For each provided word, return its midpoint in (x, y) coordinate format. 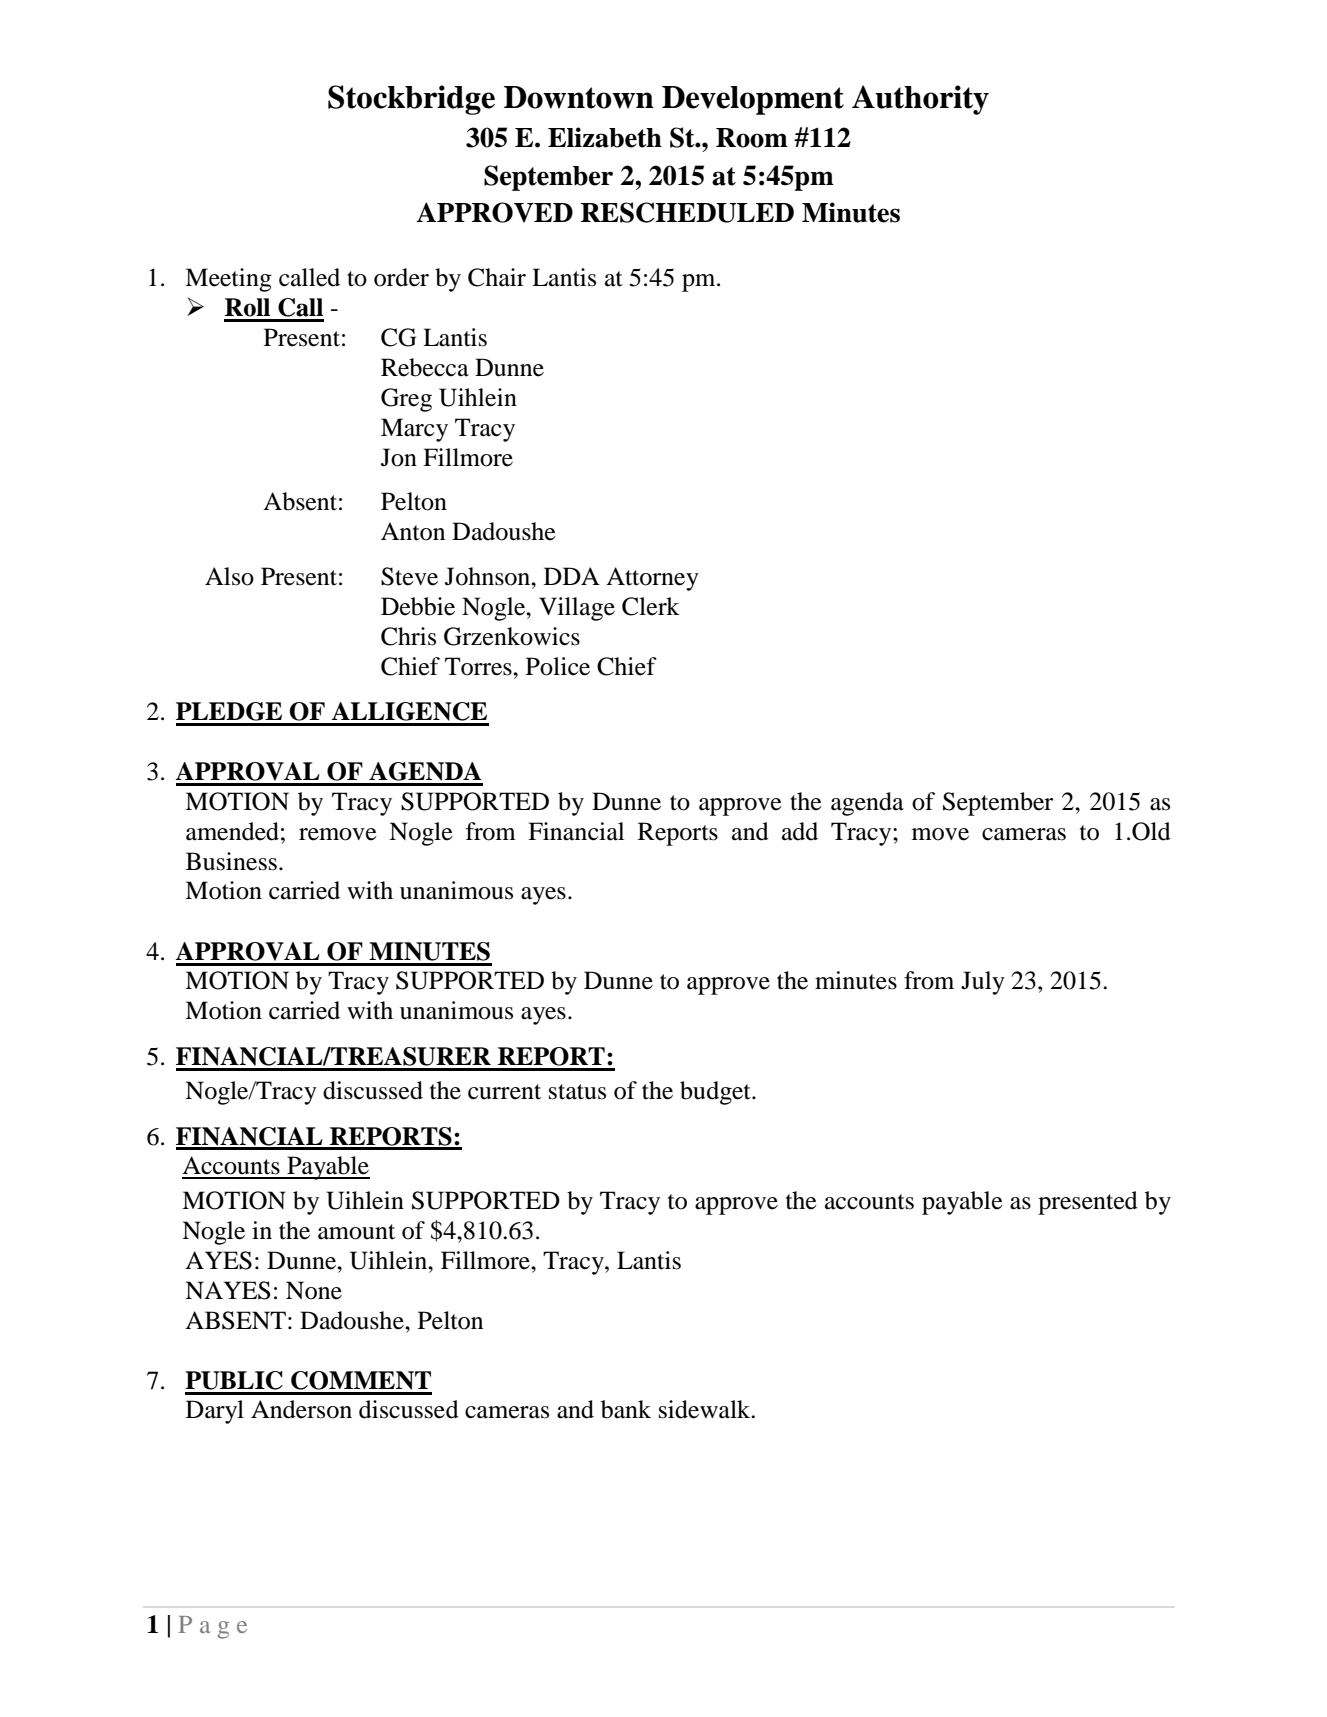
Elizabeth (605, 137)
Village (577, 609)
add (800, 831)
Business (231, 861)
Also (229, 576)
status (577, 1092)
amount (356, 1232)
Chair (497, 277)
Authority (920, 100)
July (983, 983)
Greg (406, 400)
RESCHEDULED (687, 212)
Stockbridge (411, 100)
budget (716, 1093)
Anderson (301, 1409)
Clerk (651, 606)
